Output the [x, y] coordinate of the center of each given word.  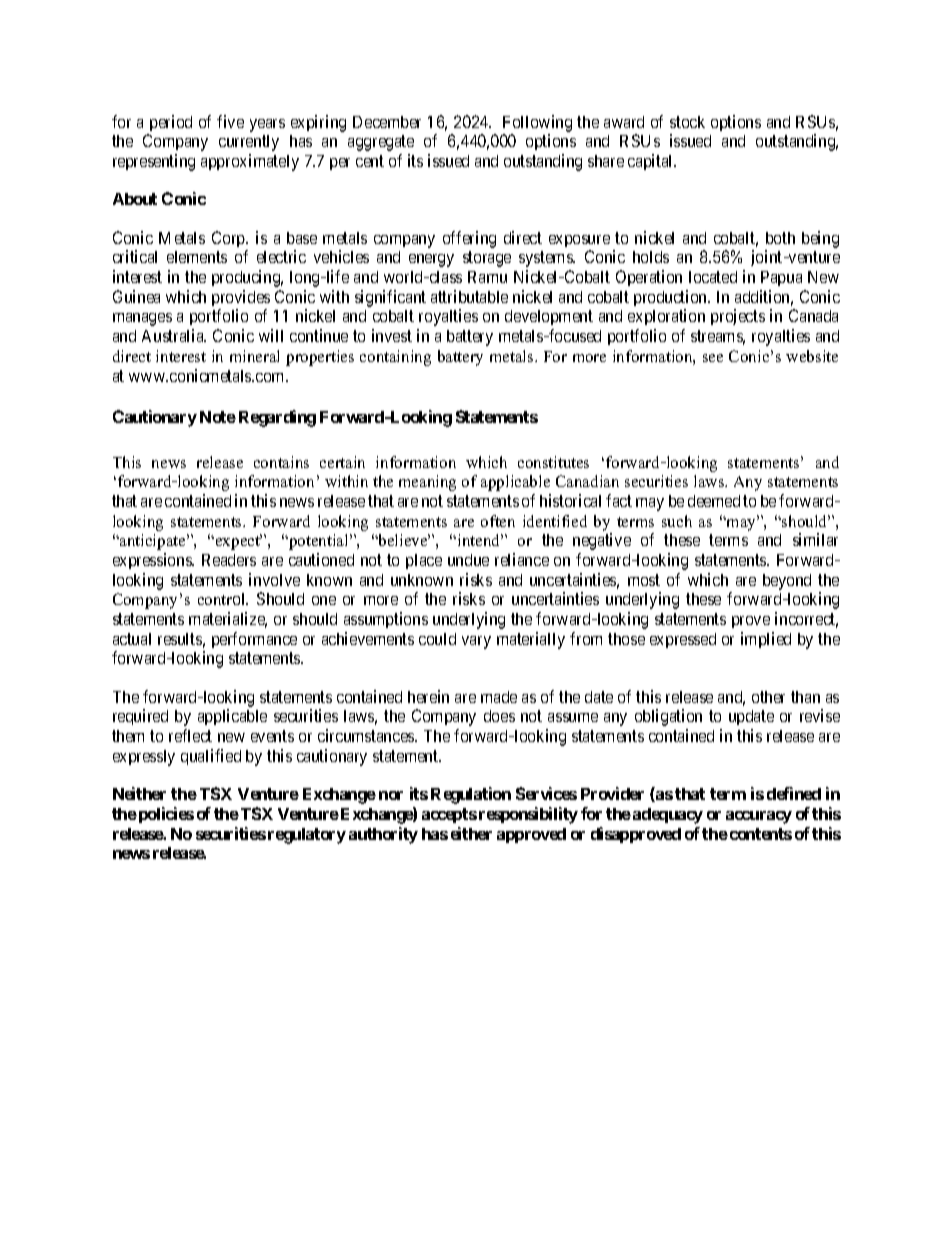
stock [687, 122]
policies [165, 815]
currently [249, 143]
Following [537, 123]
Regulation [471, 795]
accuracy [759, 817]
